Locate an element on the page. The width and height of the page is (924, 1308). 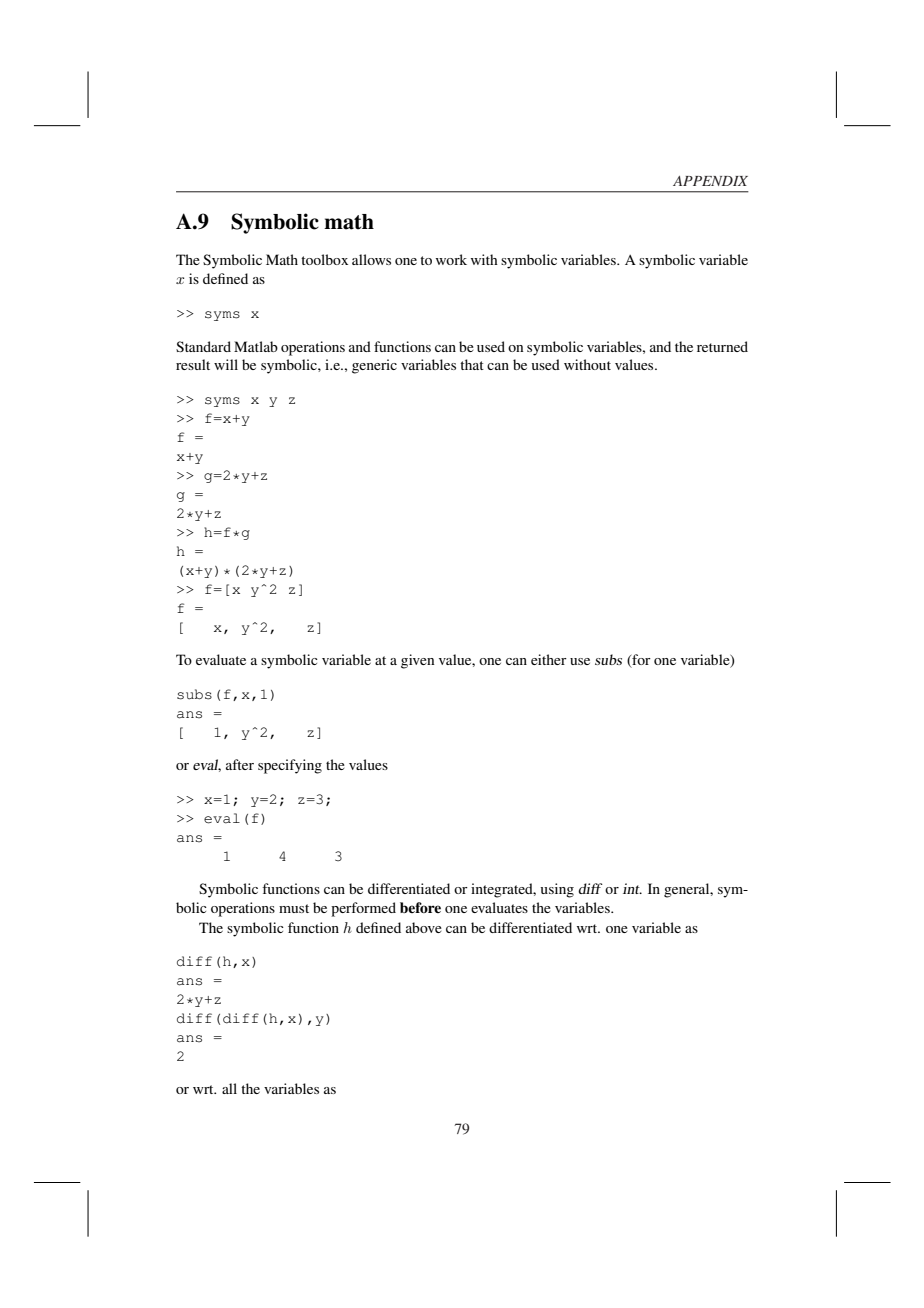
either is located at coordinates (549, 659).
